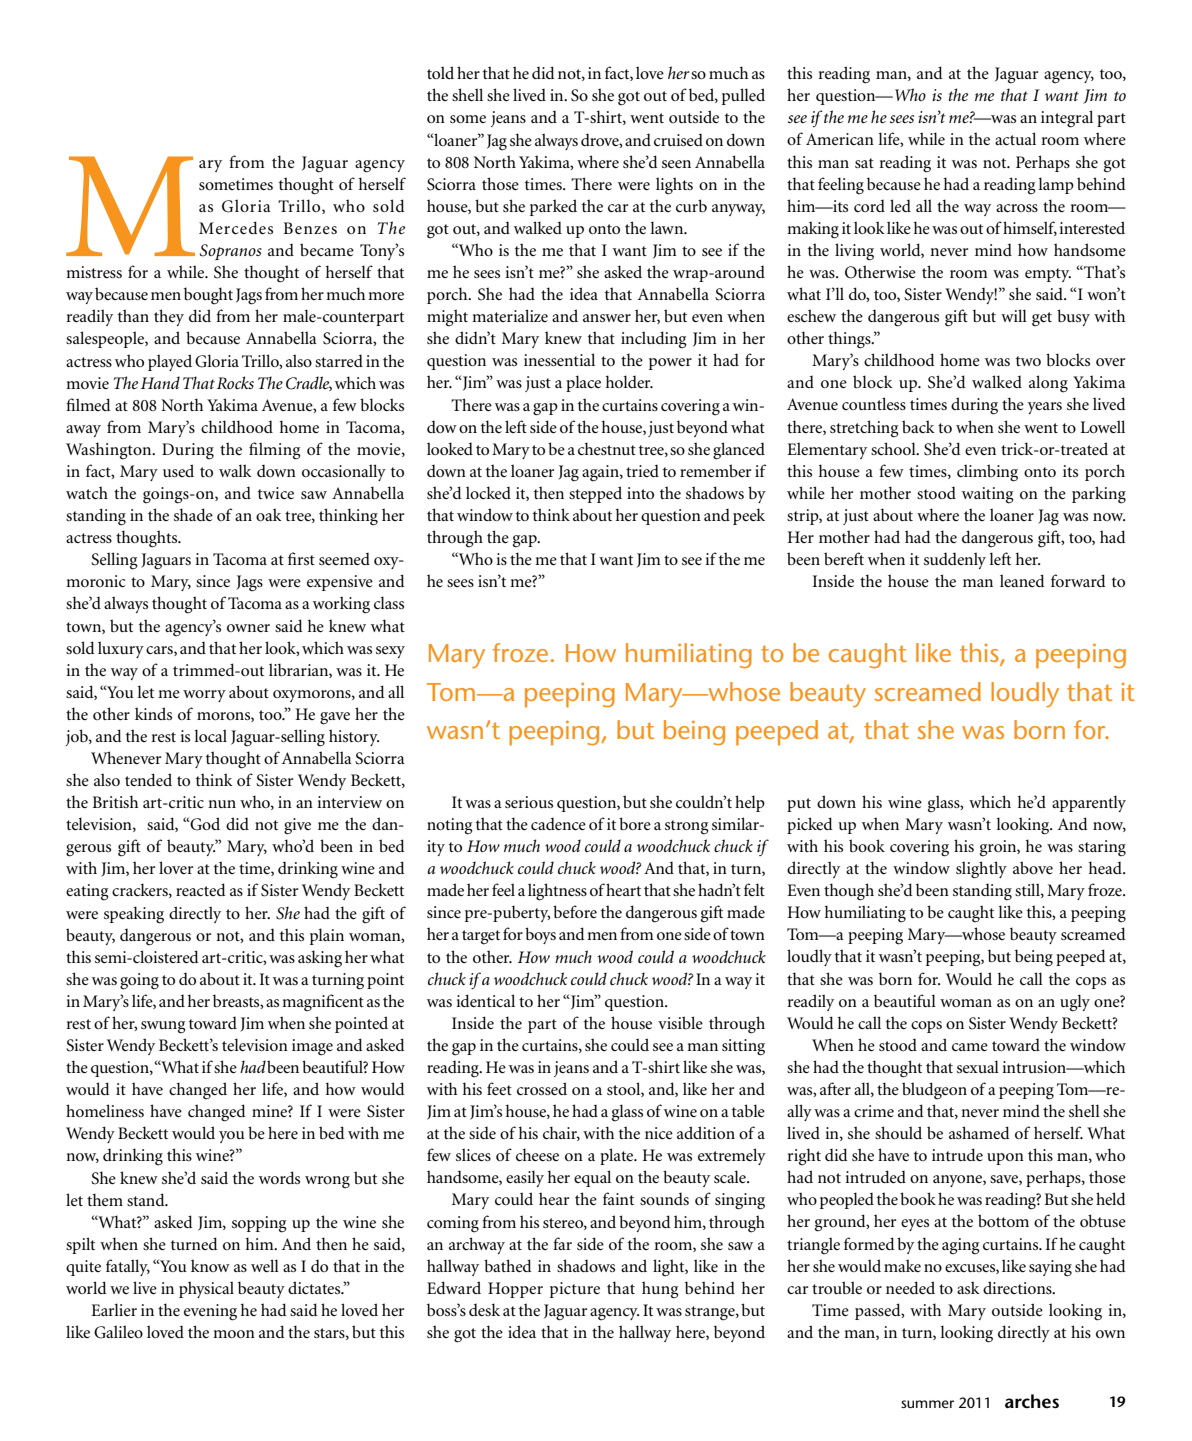  I want to click on cruised, so click(678, 139).
